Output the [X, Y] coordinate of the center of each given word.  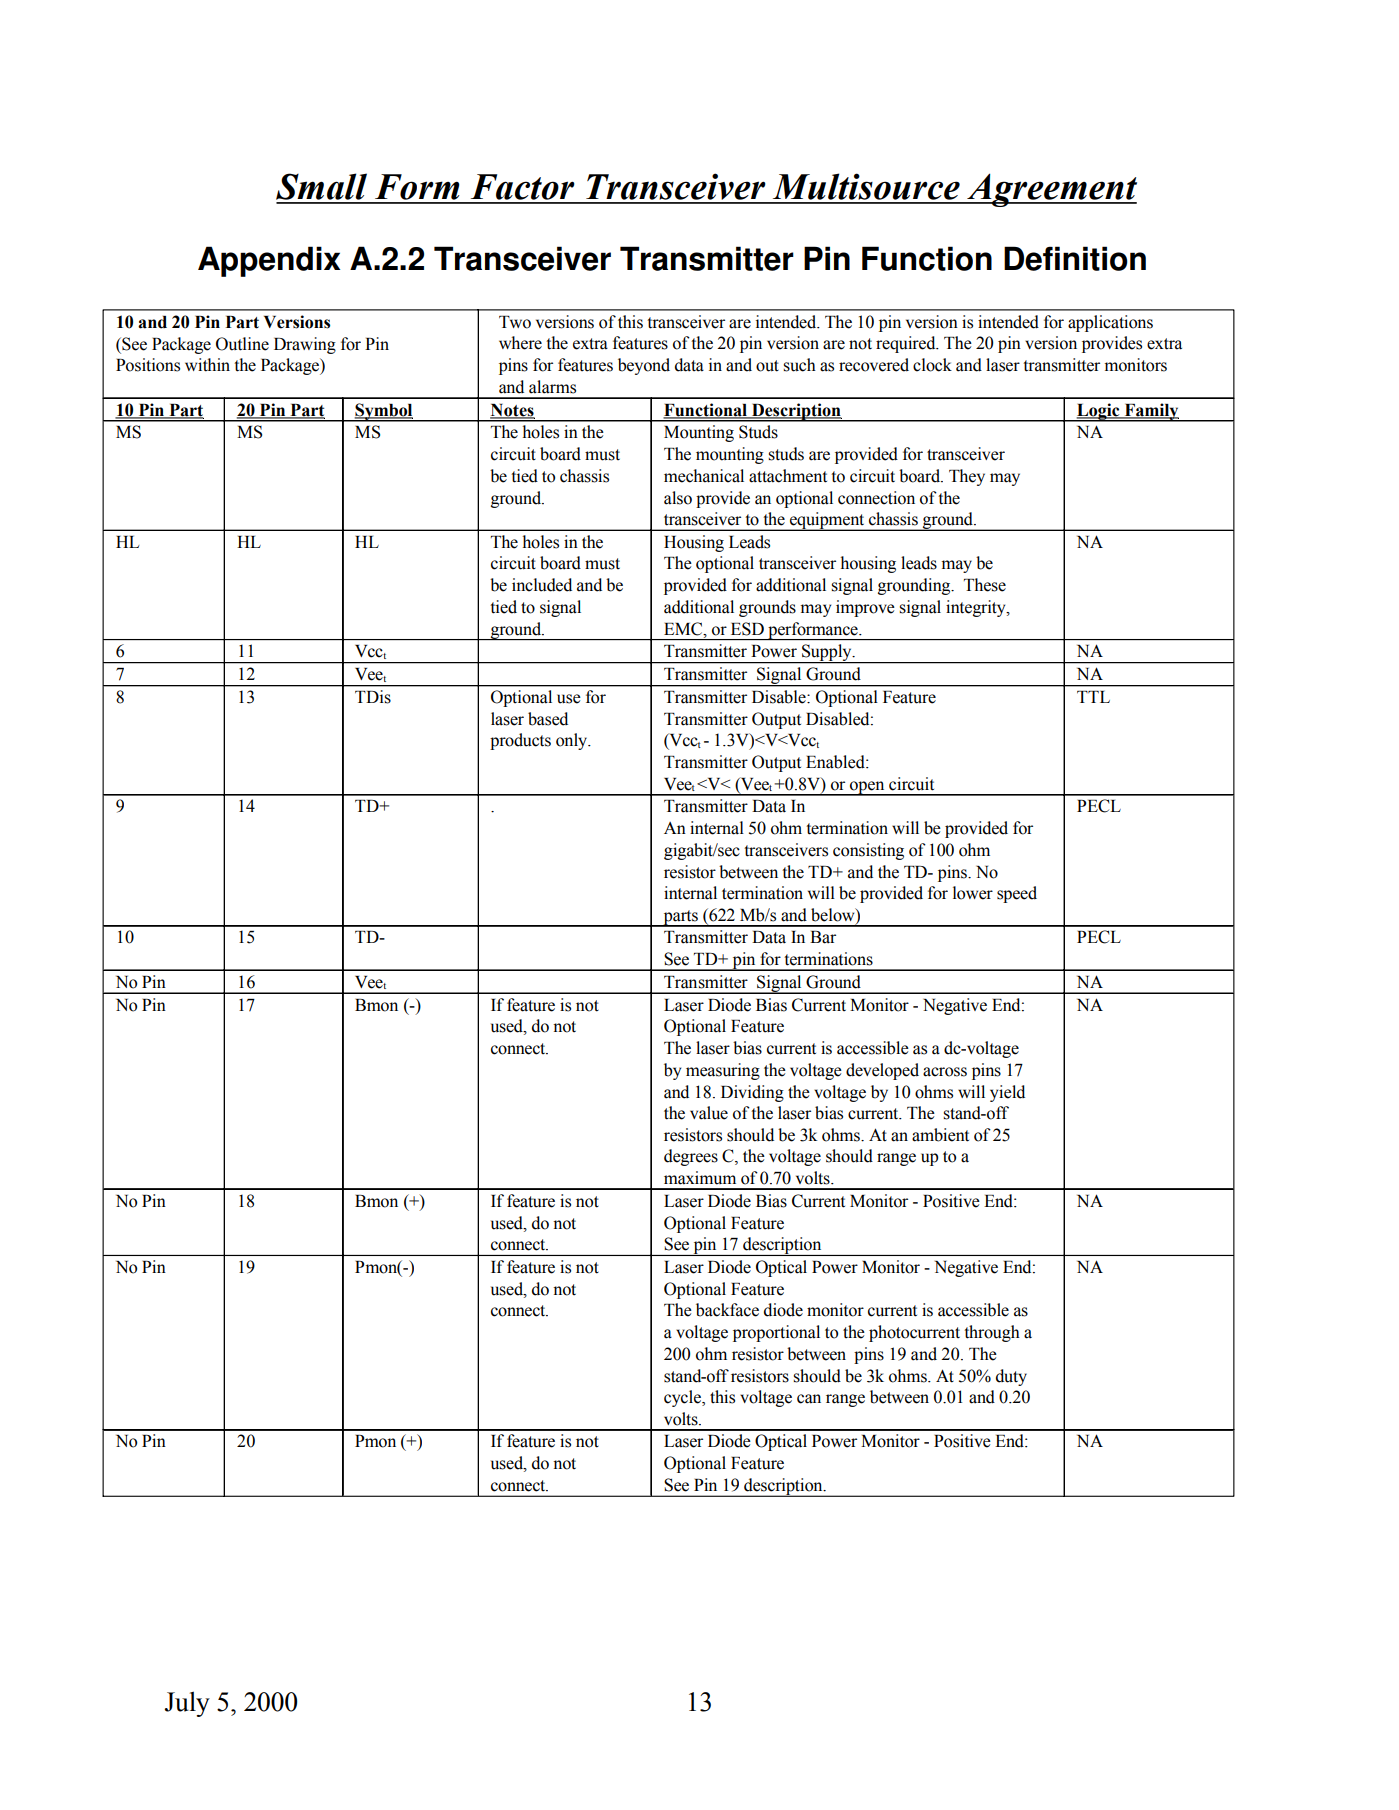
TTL [1093, 697]
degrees [691, 1157]
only [573, 741]
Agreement [1051, 190]
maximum [700, 1178]
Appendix [269, 261]
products [520, 741]
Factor [523, 187]
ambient [940, 1135]
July [187, 1704]
